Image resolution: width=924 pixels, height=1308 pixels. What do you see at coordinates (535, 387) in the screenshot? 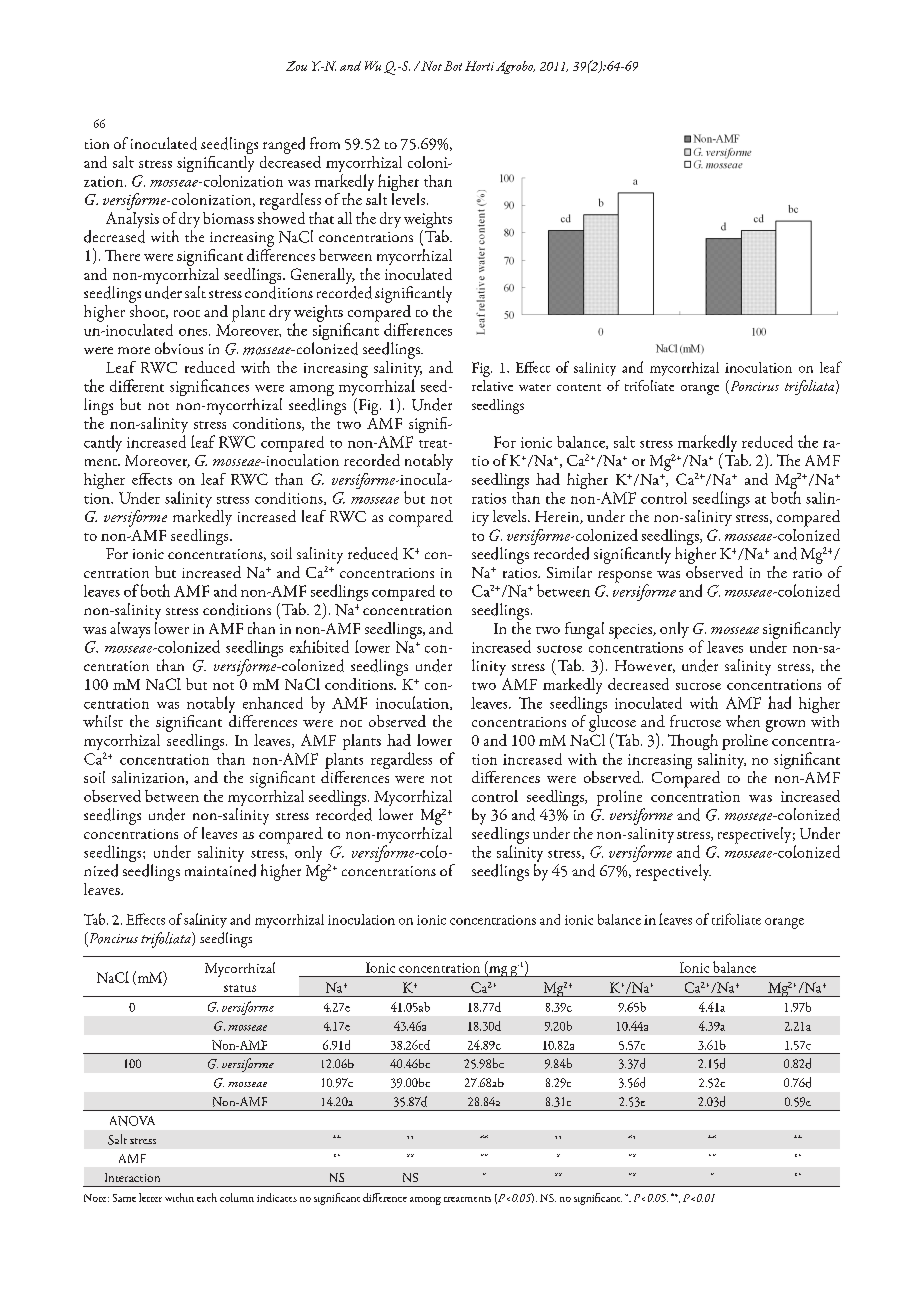
I see `water` at bounding box center [535, 387].
